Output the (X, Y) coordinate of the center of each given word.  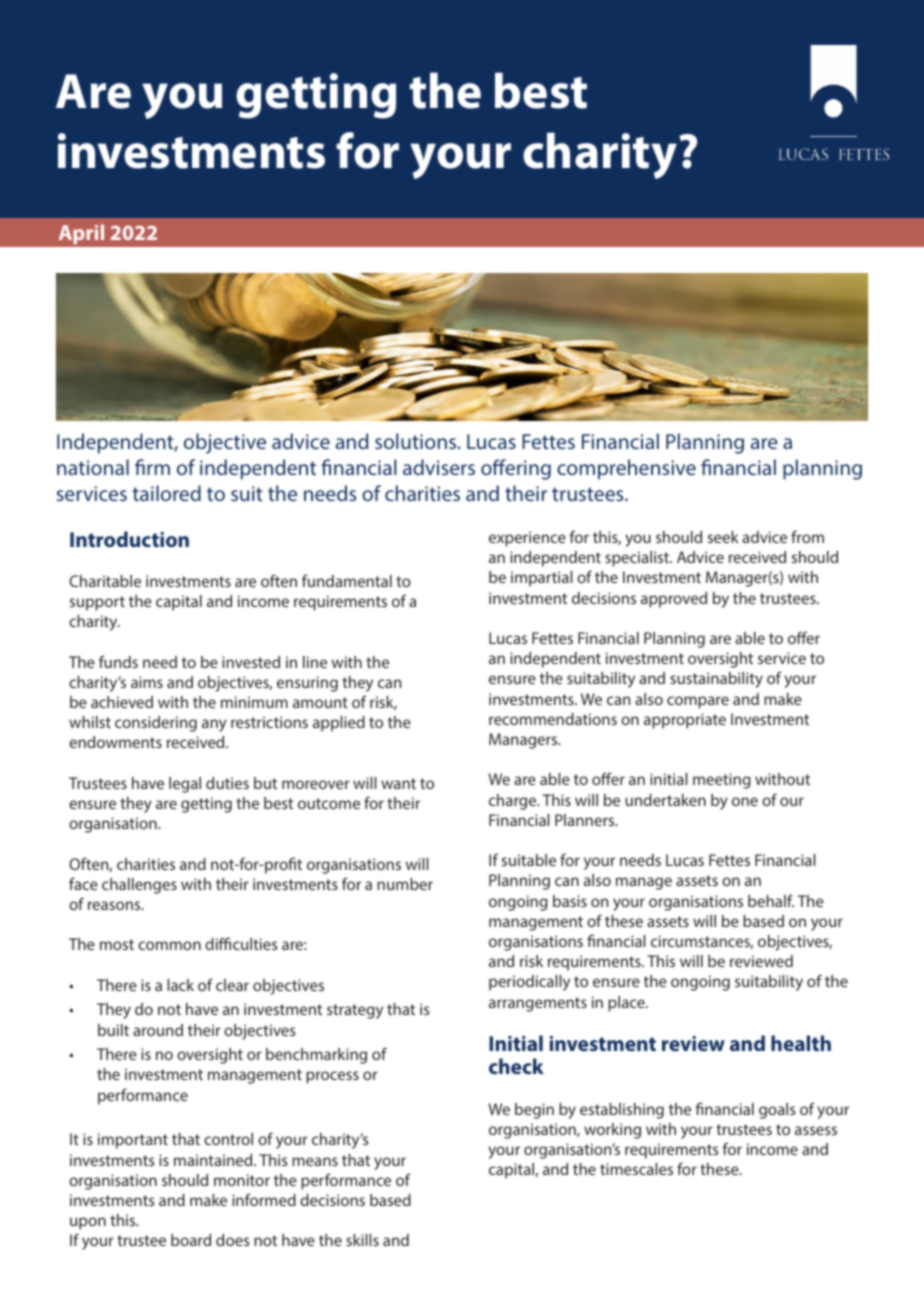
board (191, 1240)
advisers (439, 467)
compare (698, 702)
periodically (529, 983)
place (627, 1004)
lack (180, 985)
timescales (636, 1169)
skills (362, 1240)
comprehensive (626, 469)
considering (156, 724)
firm (152, 467)
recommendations (553, 719)
